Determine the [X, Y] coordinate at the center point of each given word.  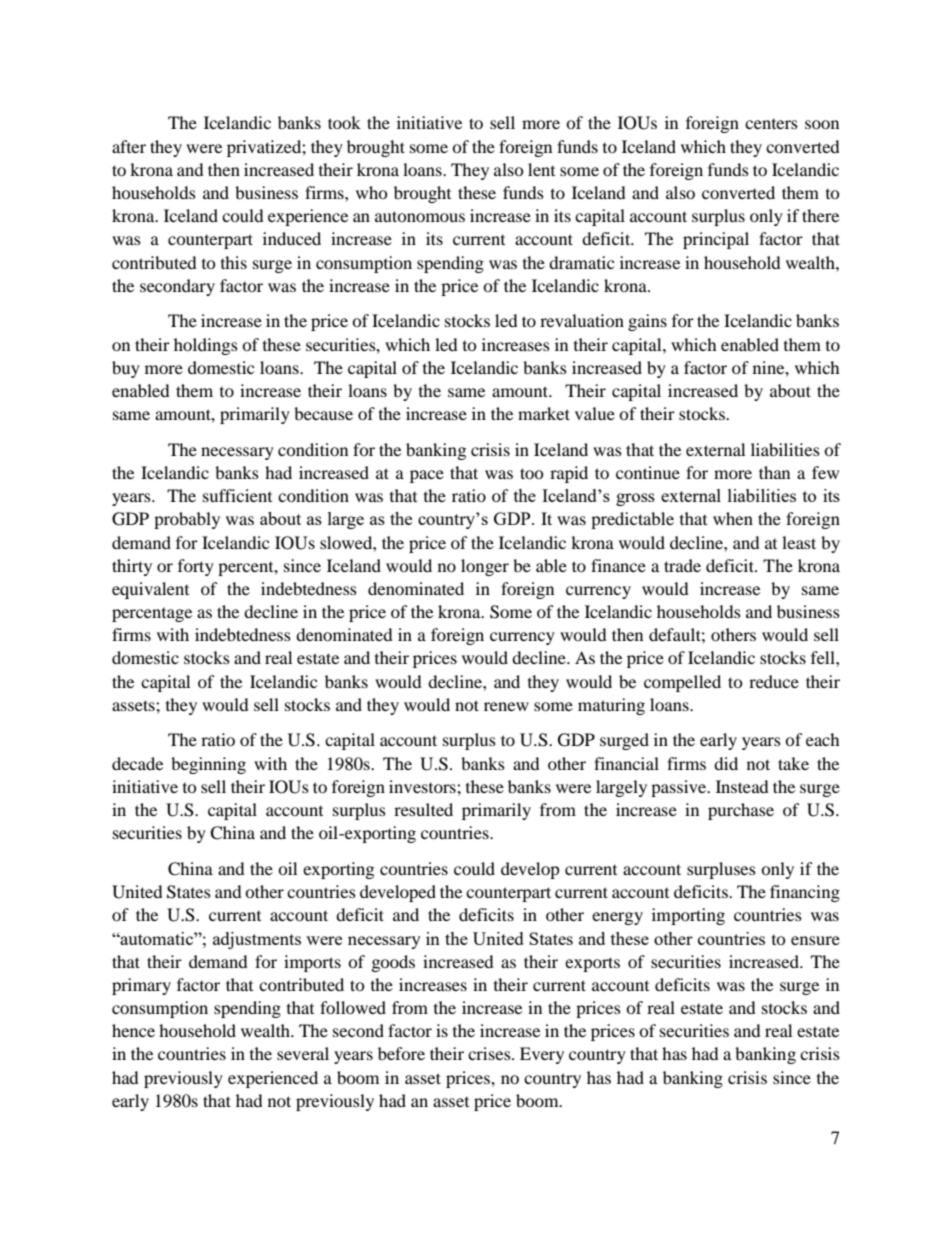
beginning [208, 765]
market [544, 413]
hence [133, 1030]
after [129, 146]
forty [196, 567]
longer [485, 567]
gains [647, 322]
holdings [206, 346]
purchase [741, 811]
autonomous [420, 216]
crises [490, 1053]
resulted [423, 809]
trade [682, 565]
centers [771, 124]
